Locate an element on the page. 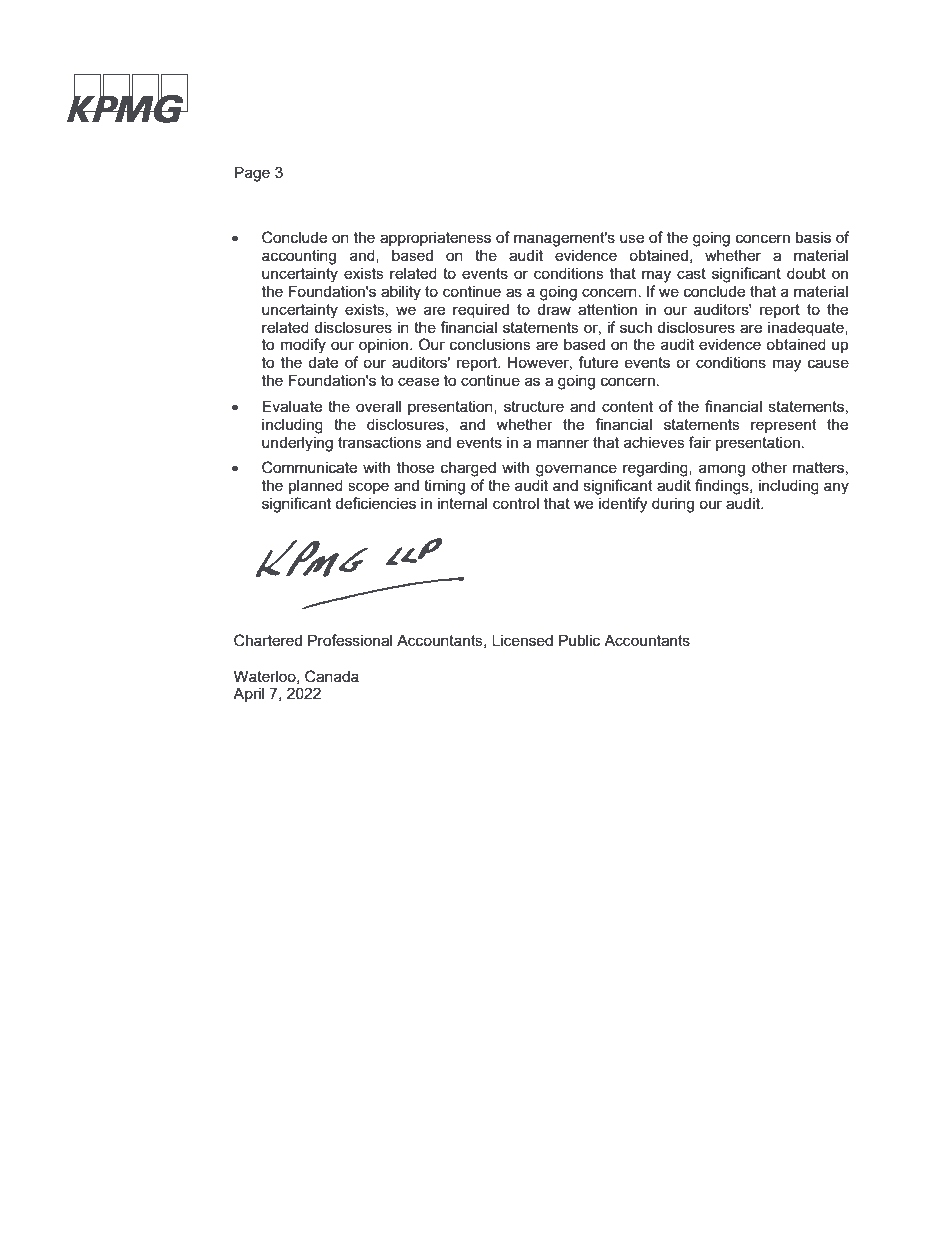 The width and height of the document is (952, 1233). draw is located at coordinates (554, 309).
